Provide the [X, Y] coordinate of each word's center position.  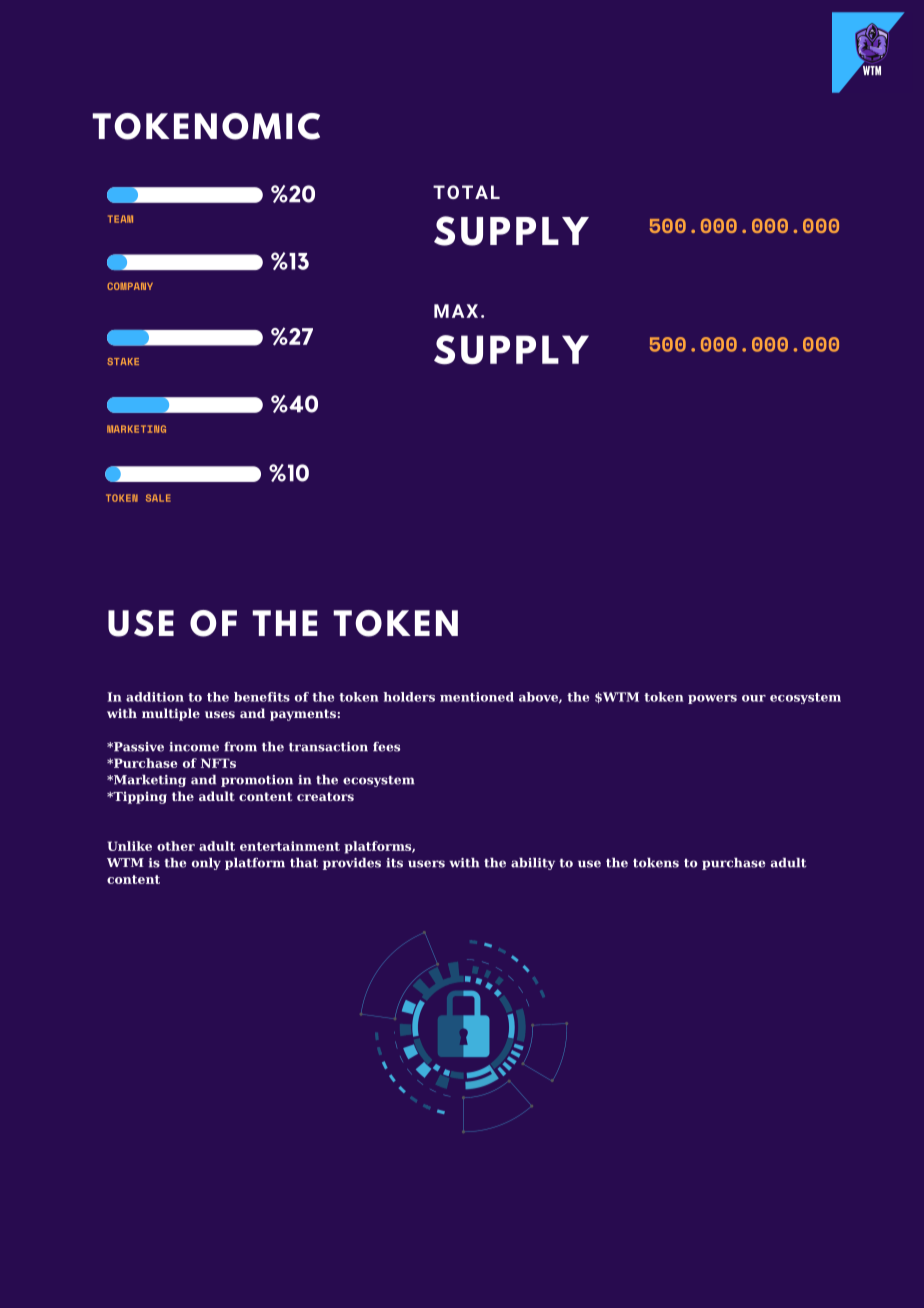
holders [409, 697]
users [426, 864]
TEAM [120, 219]
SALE [158, 498]
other [176, 846]
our [754, 698]
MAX [456, 311]
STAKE [123, 361]
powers [712, 699]
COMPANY [130, 286]
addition [155, 697]
